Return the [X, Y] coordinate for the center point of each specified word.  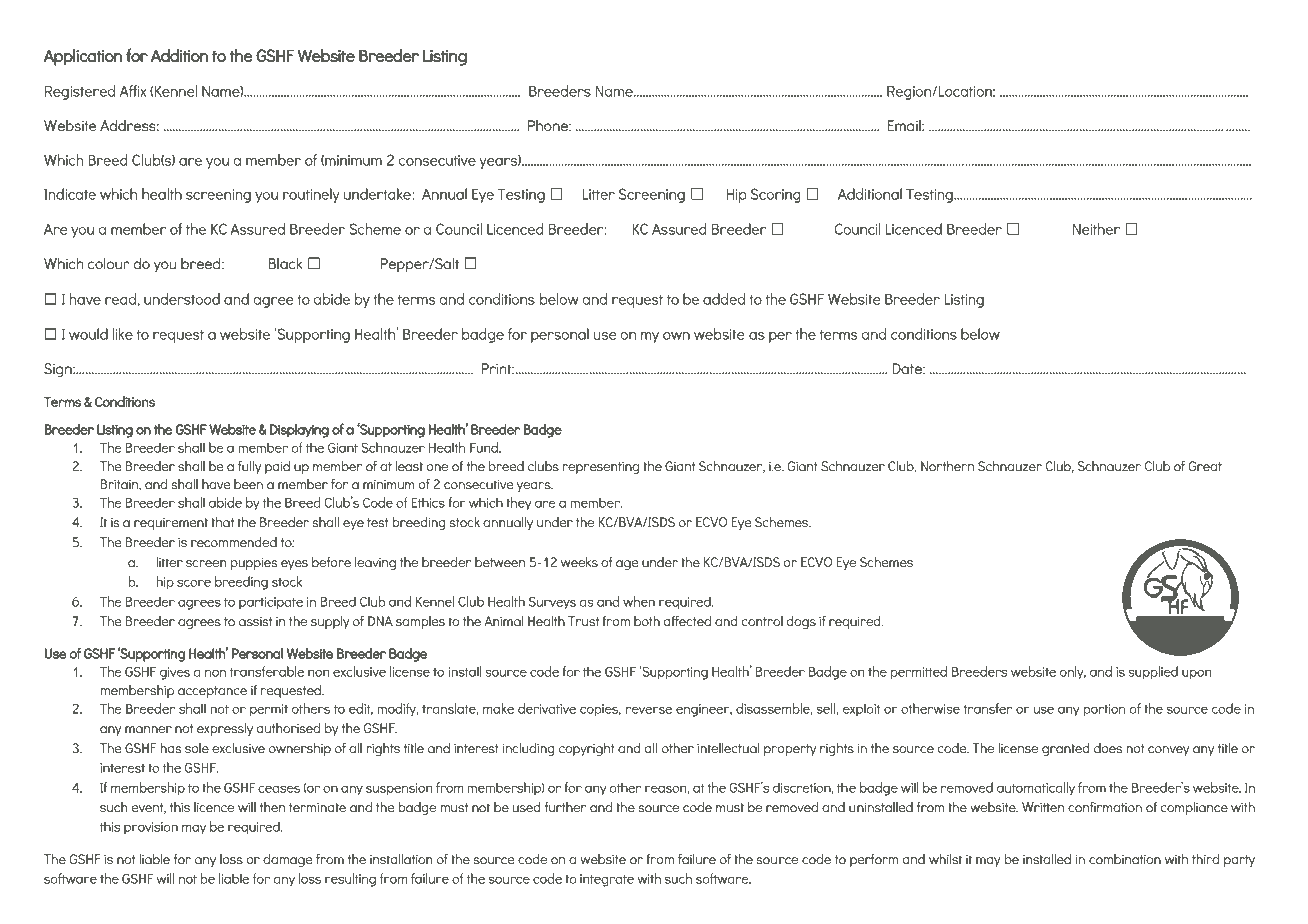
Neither [1096, 229]
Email [905, 126]
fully [249, 467]
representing [601, 467]
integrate [607, 880]
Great [1205, 466]
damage [288, 860]
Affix [133, 91]
